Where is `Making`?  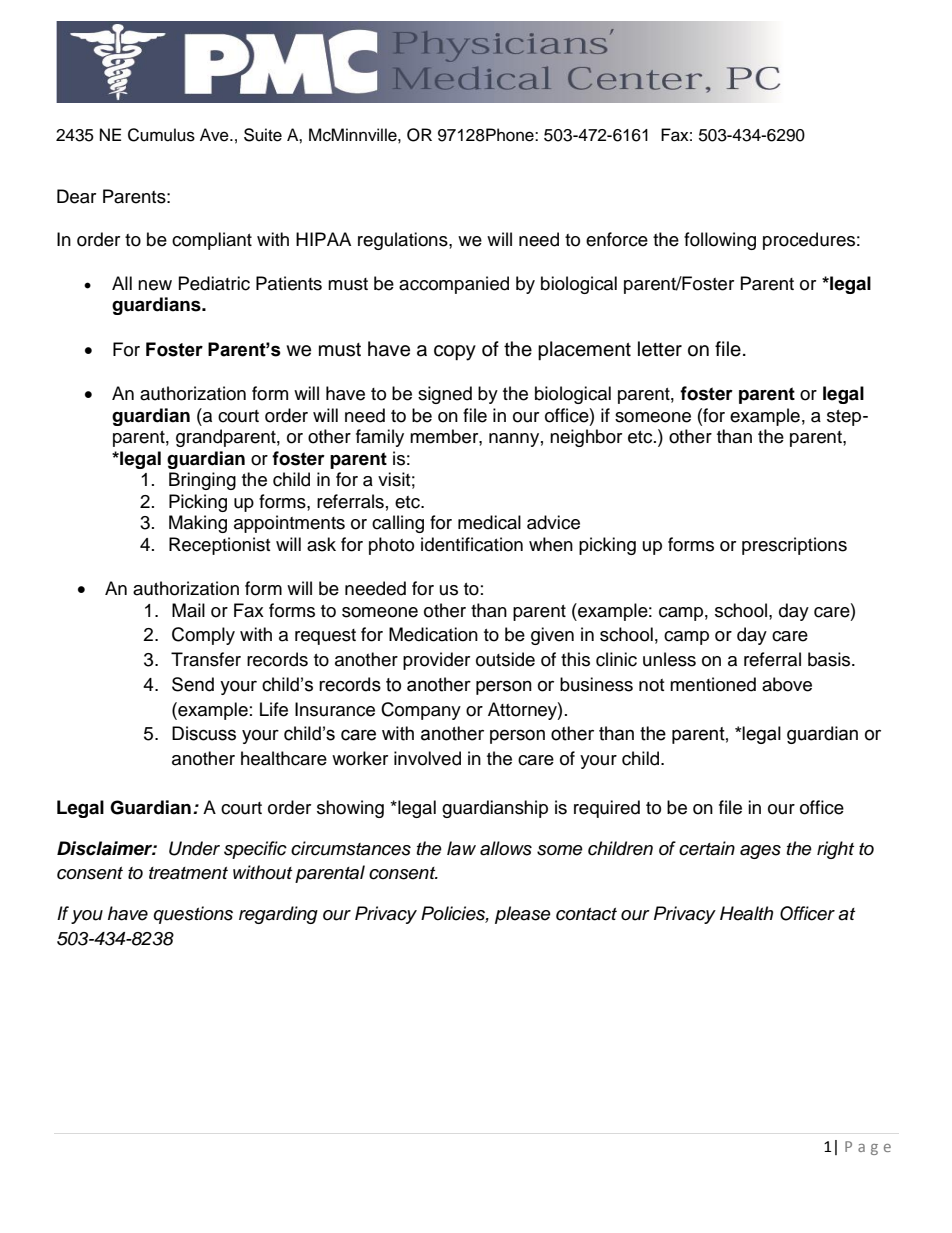
Making is located at coordinates (198, 524).
